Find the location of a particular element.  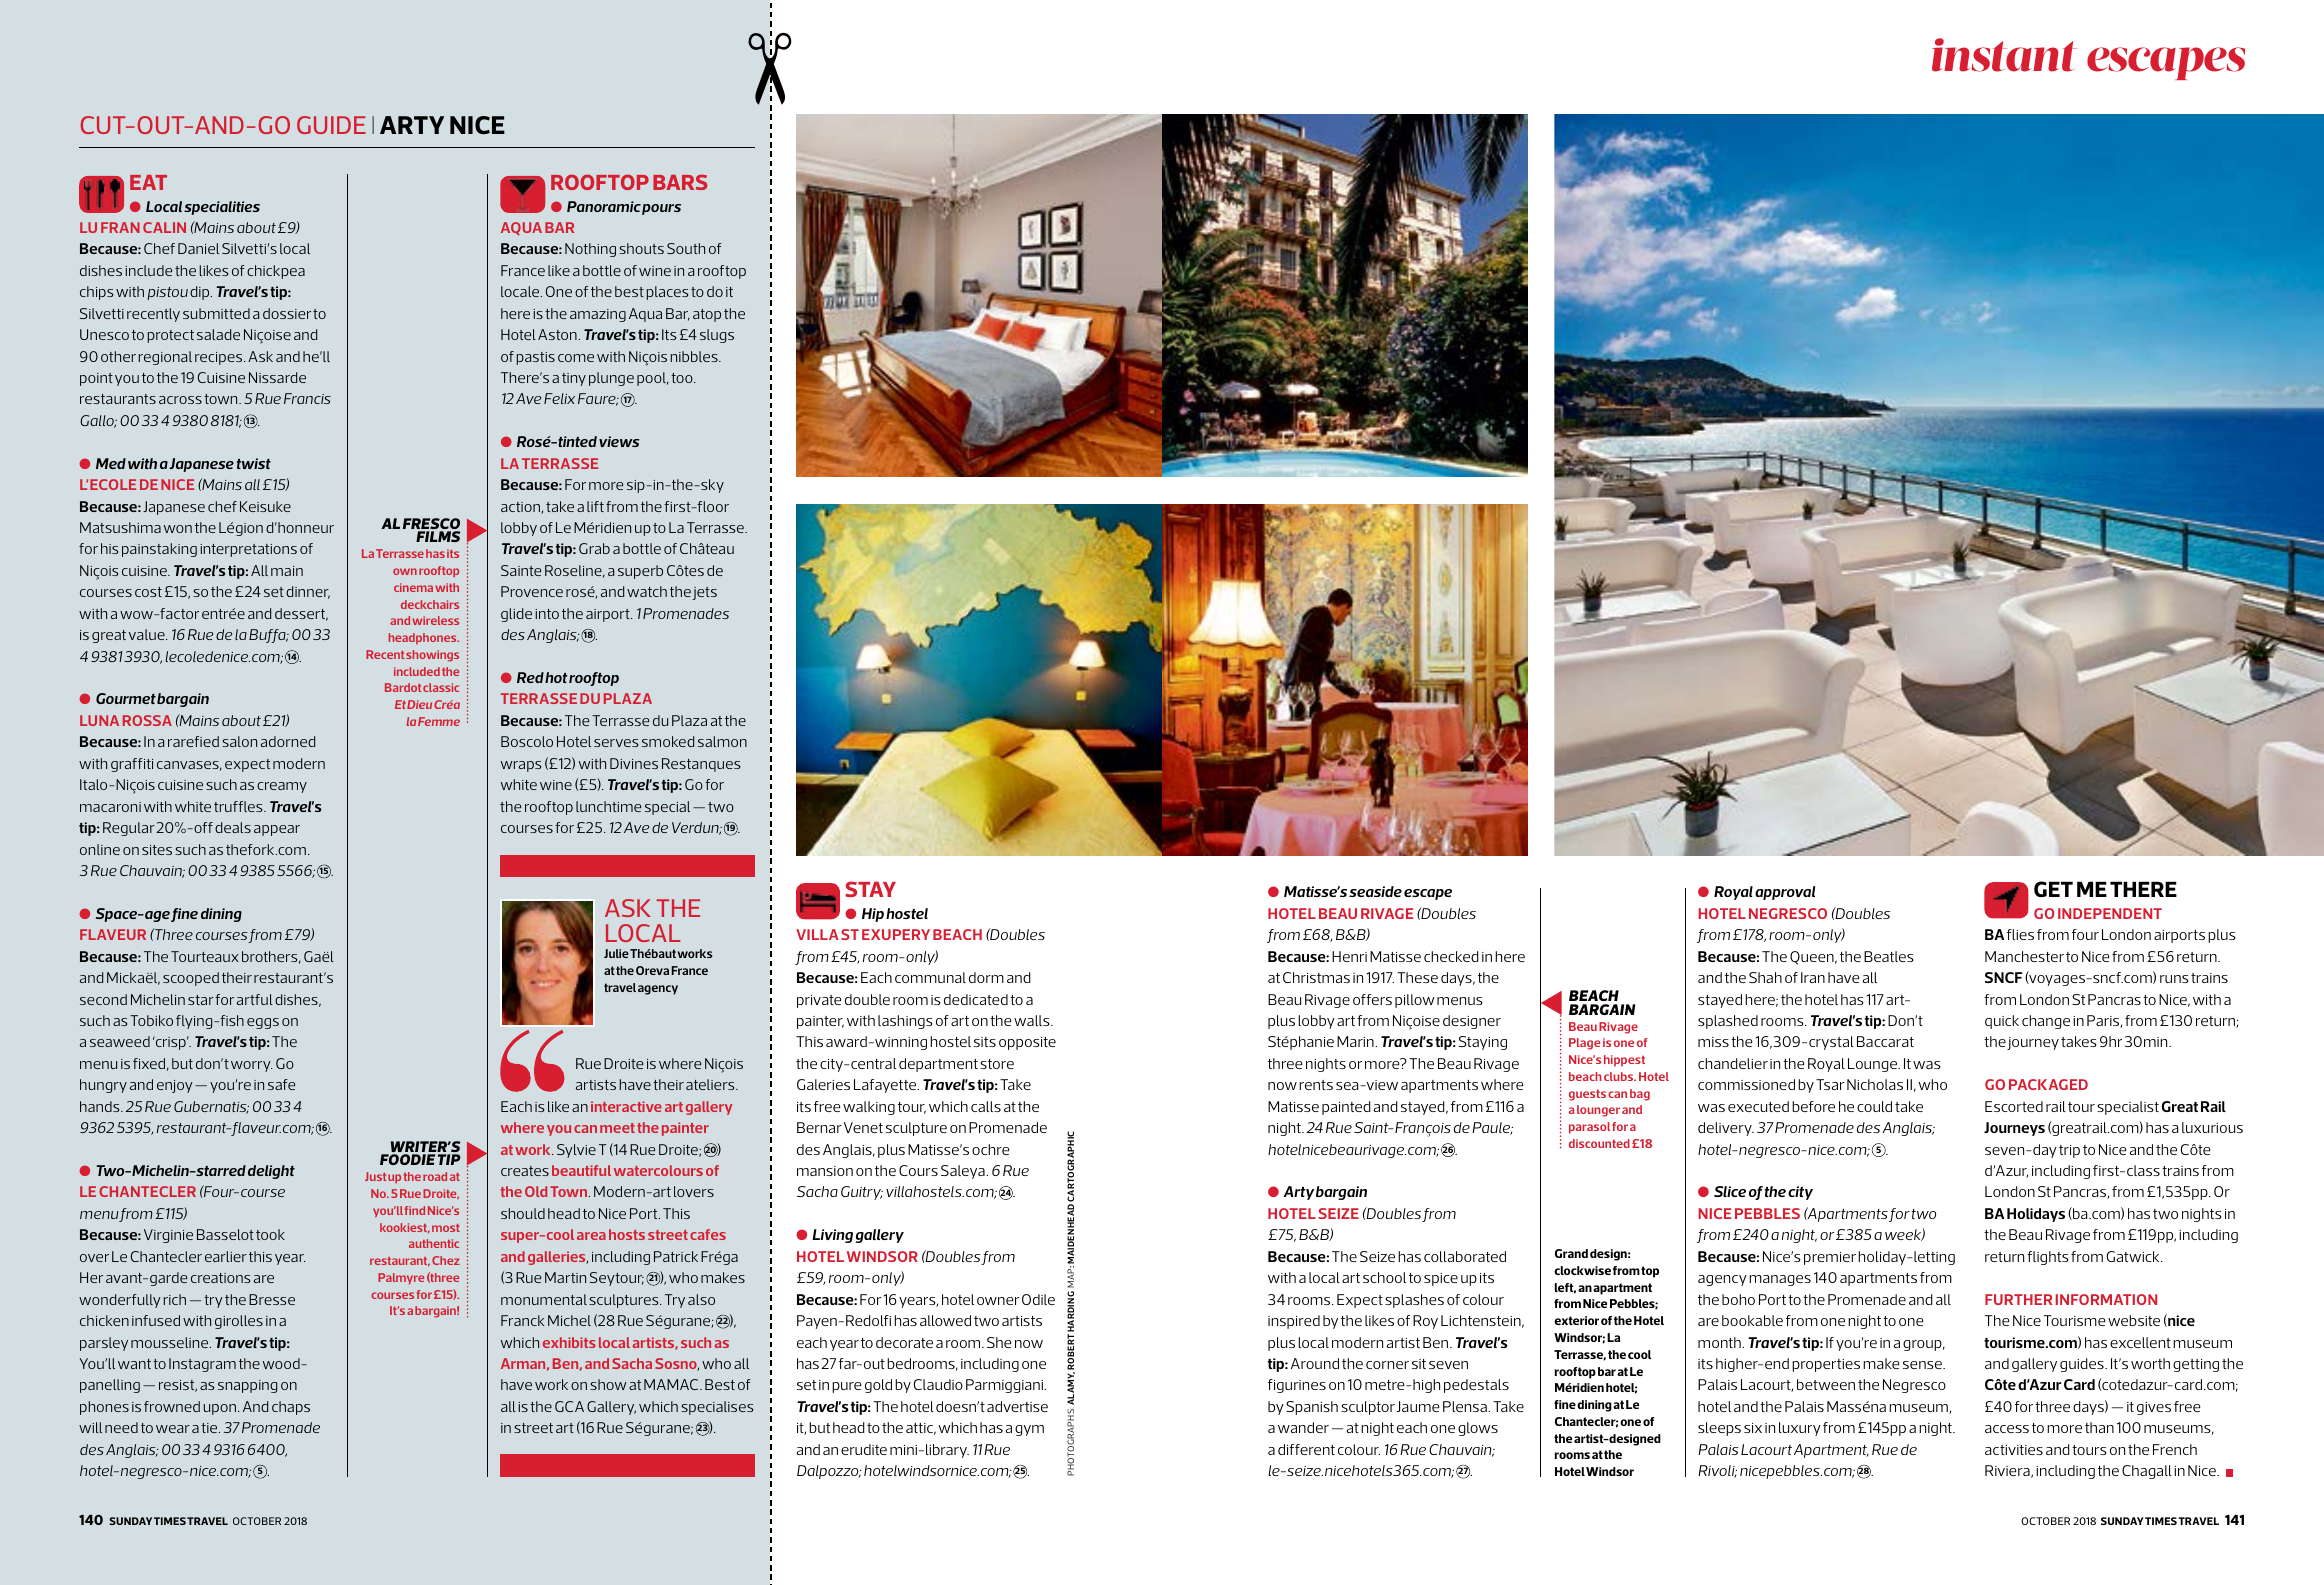

chaps is located at coordinates (291, 1408).
